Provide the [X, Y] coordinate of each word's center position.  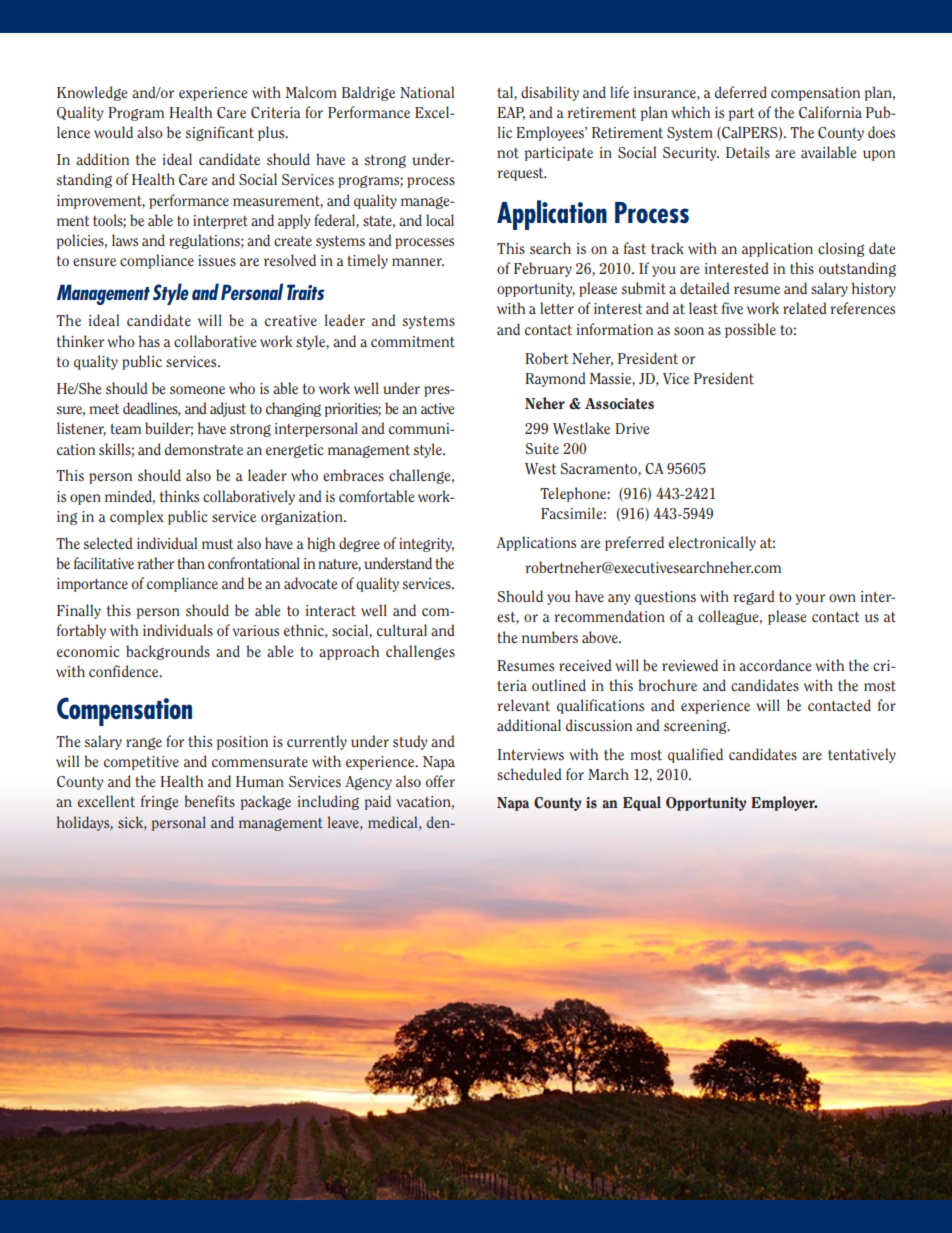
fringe [160, 802]
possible [750, 330]
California [830, 112]
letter [557, 308]
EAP [511, 113]
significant [219, 133]
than [191, 563]
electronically [712, 543]
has [149, 341]
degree [359, 544]
